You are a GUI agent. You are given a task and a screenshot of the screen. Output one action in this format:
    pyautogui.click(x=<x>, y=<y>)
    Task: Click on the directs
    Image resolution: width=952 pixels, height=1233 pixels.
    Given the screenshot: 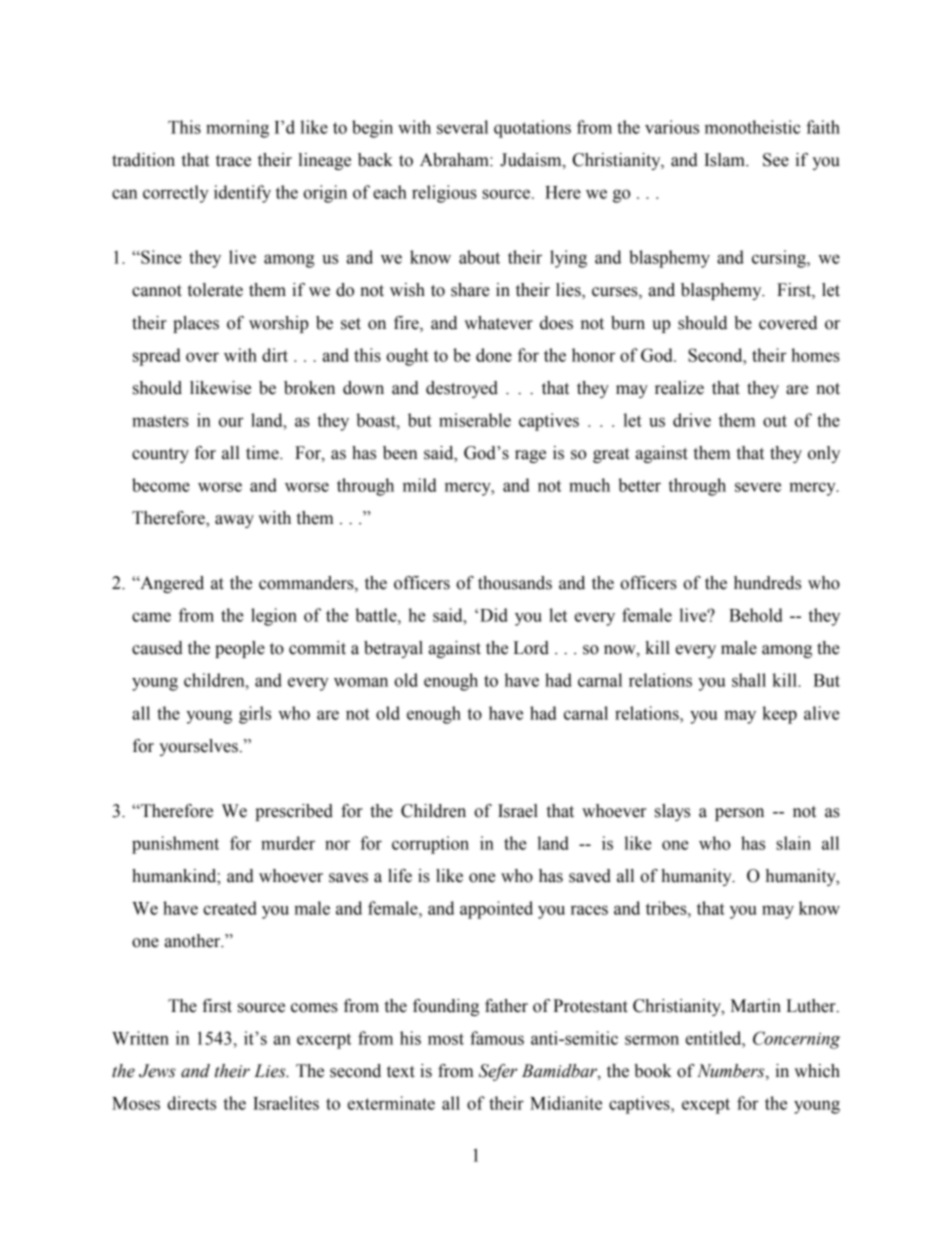 What is the action you would take?
    pyautogui.click(x=191, y=1103)
